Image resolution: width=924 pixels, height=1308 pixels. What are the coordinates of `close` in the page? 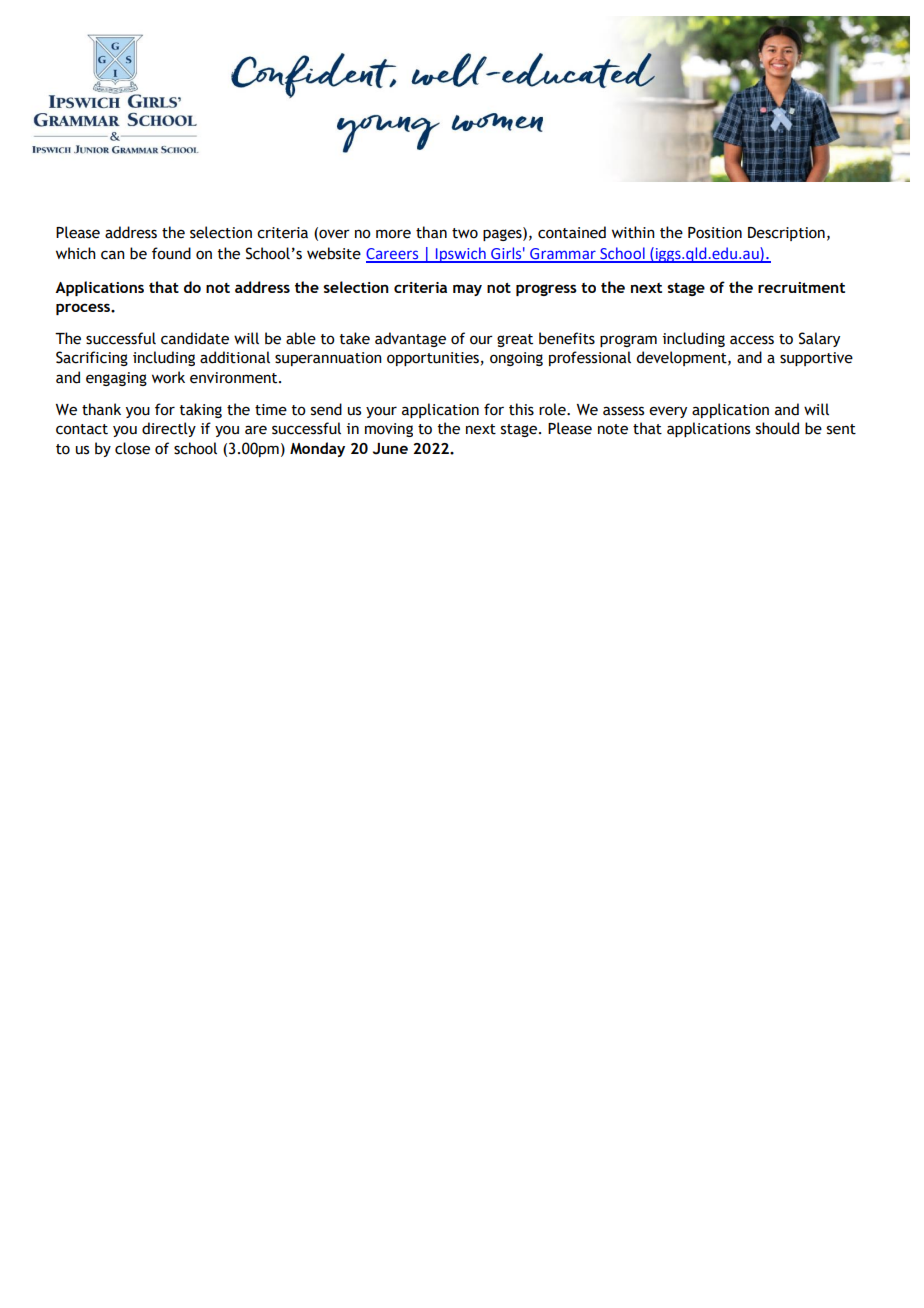 It's located at (132, 448).
